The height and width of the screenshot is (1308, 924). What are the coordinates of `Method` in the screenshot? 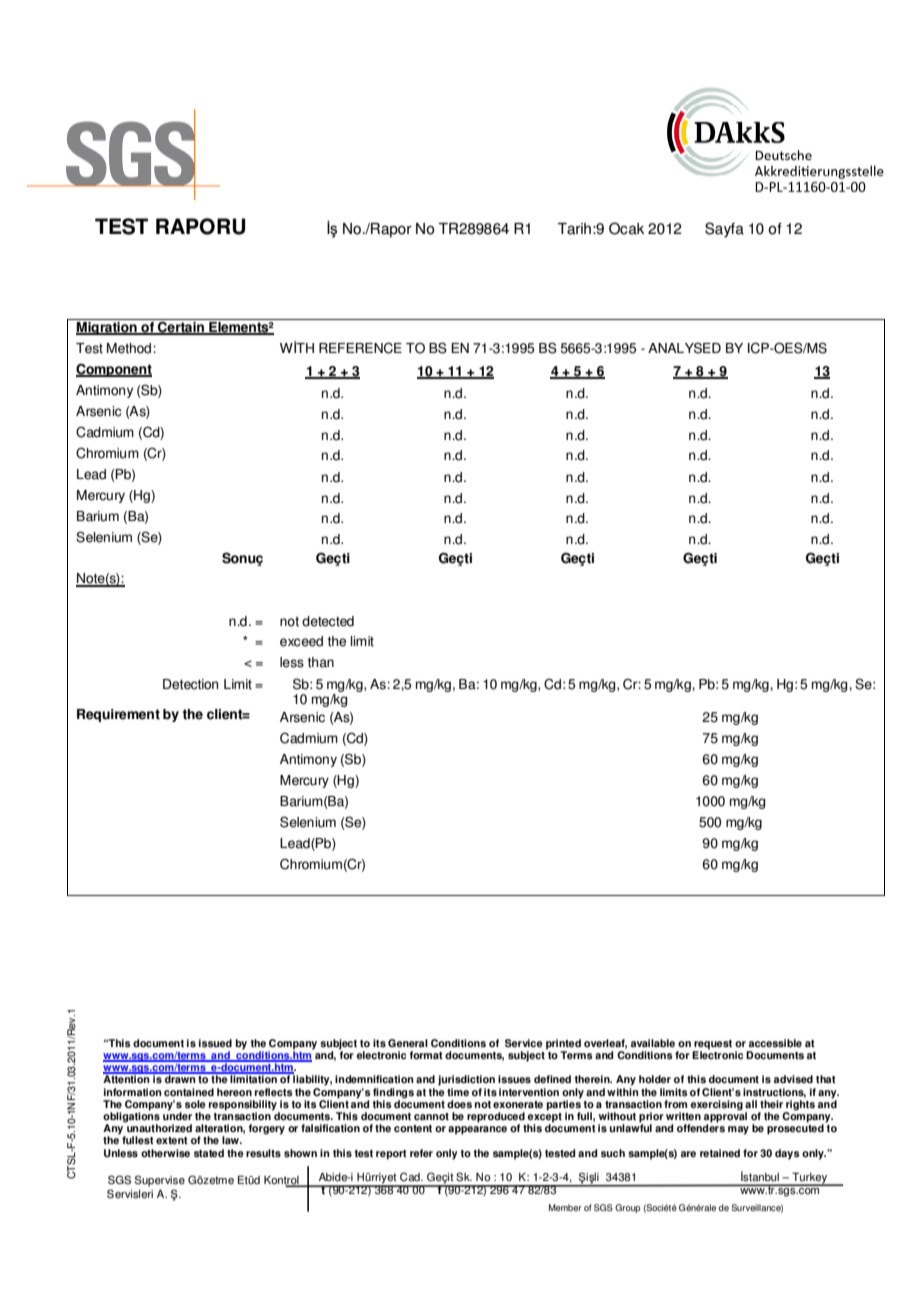 It's located at (129, 348).
